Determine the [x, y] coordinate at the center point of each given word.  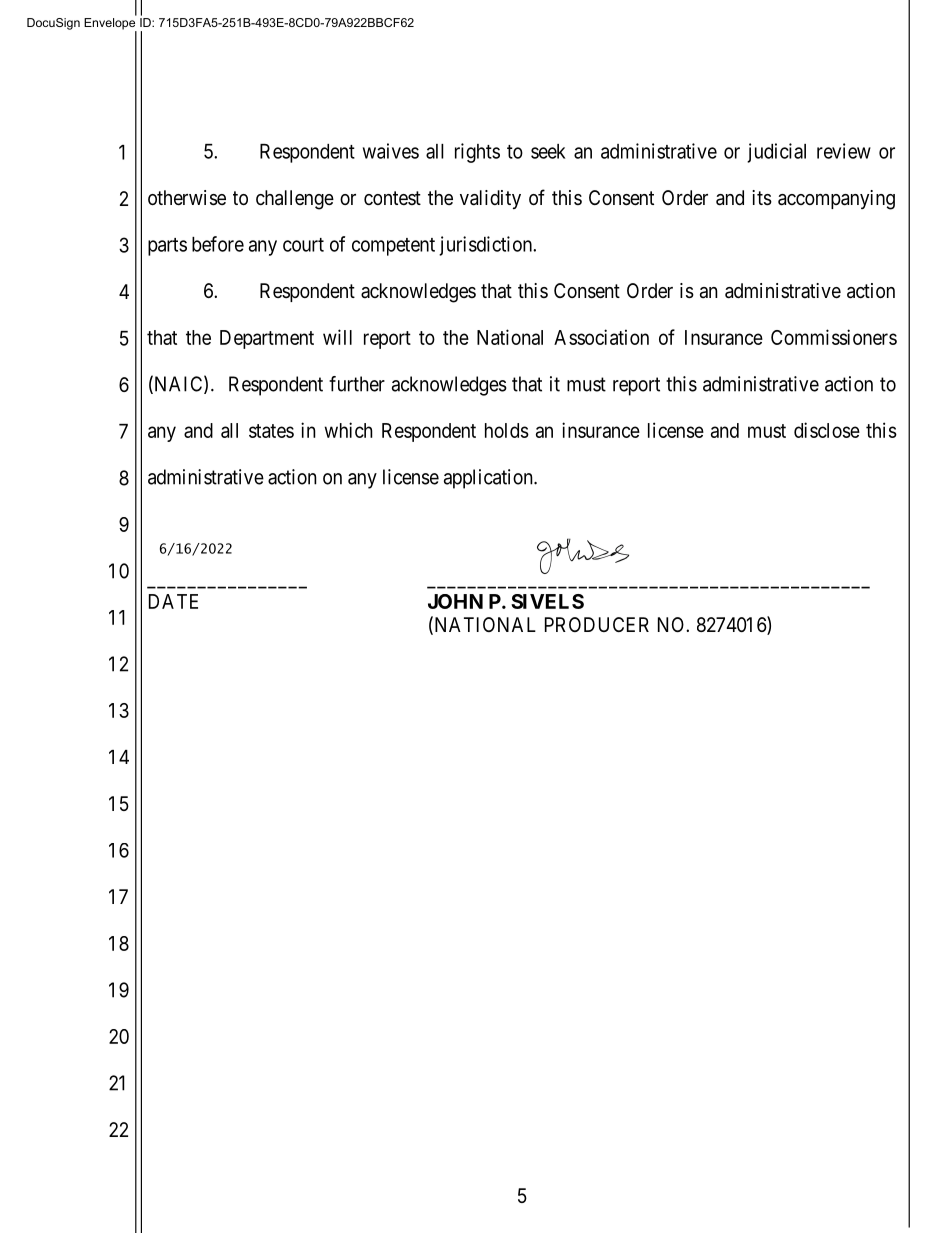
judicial [776, 153]
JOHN [455, 601]
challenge [295, 200]
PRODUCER [597, 624]
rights [477, 153]
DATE [173, 601]
